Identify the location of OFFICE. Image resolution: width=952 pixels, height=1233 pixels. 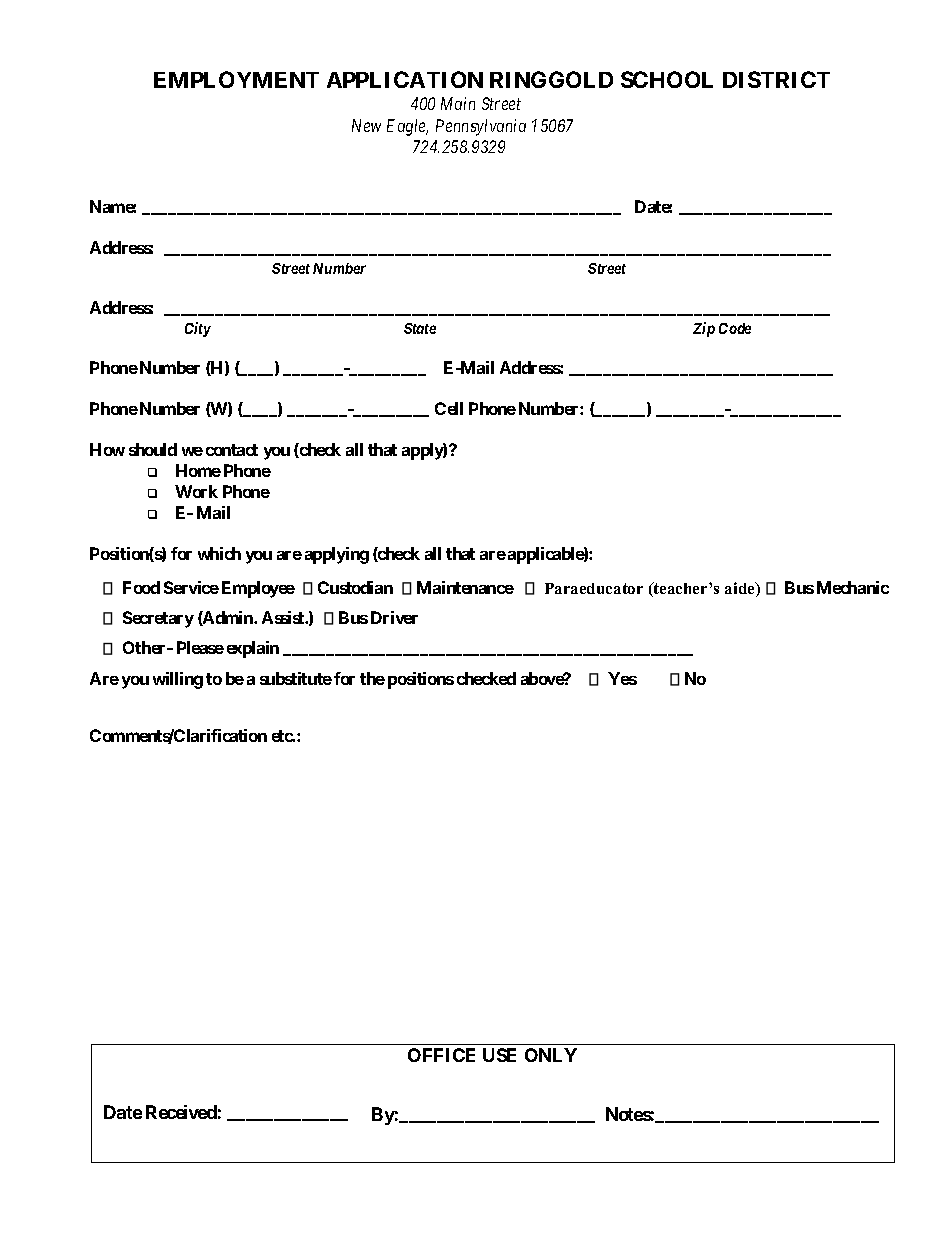
(441, 1055).
